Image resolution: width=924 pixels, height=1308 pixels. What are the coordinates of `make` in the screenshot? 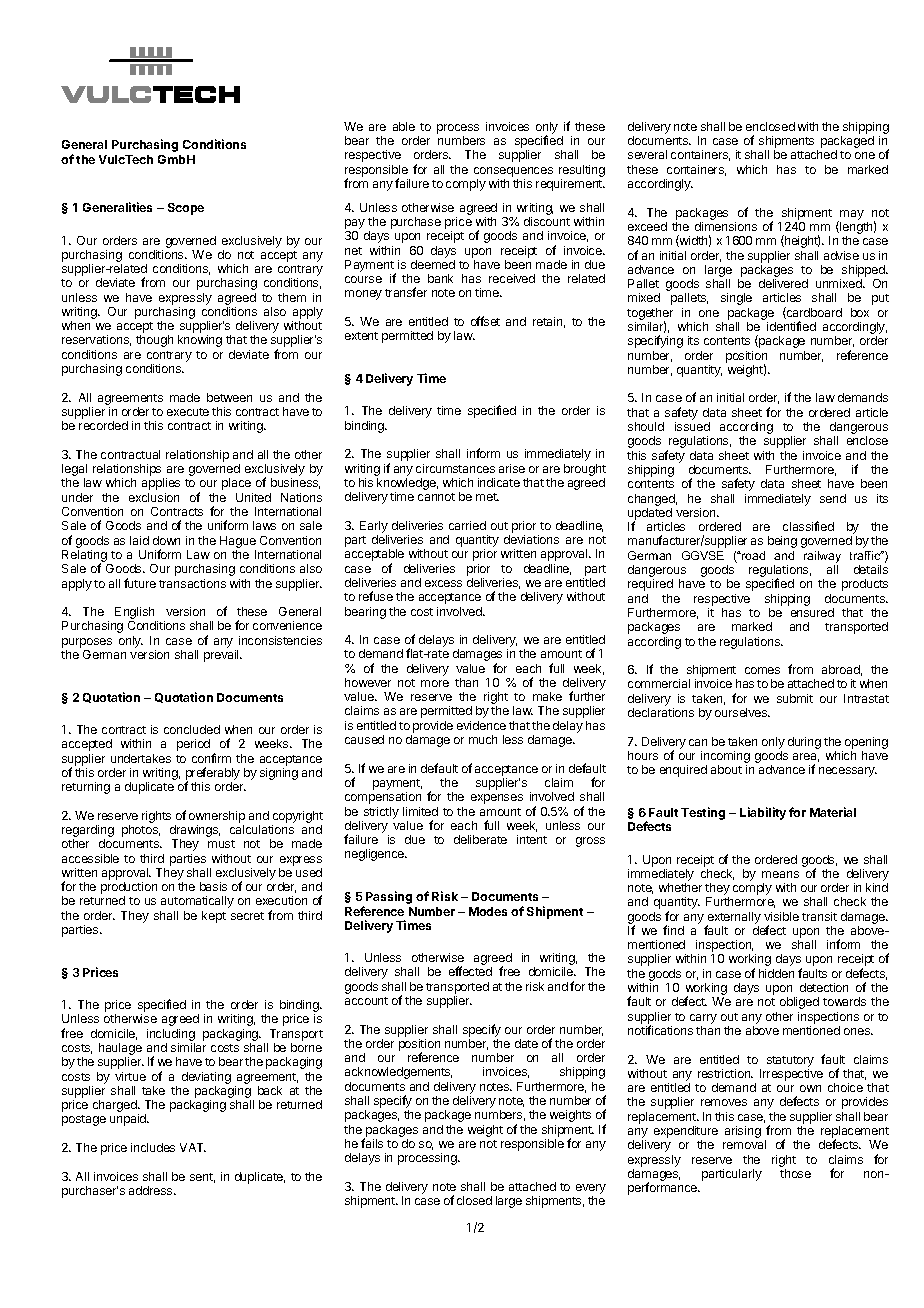 It's located at (547, 696).
